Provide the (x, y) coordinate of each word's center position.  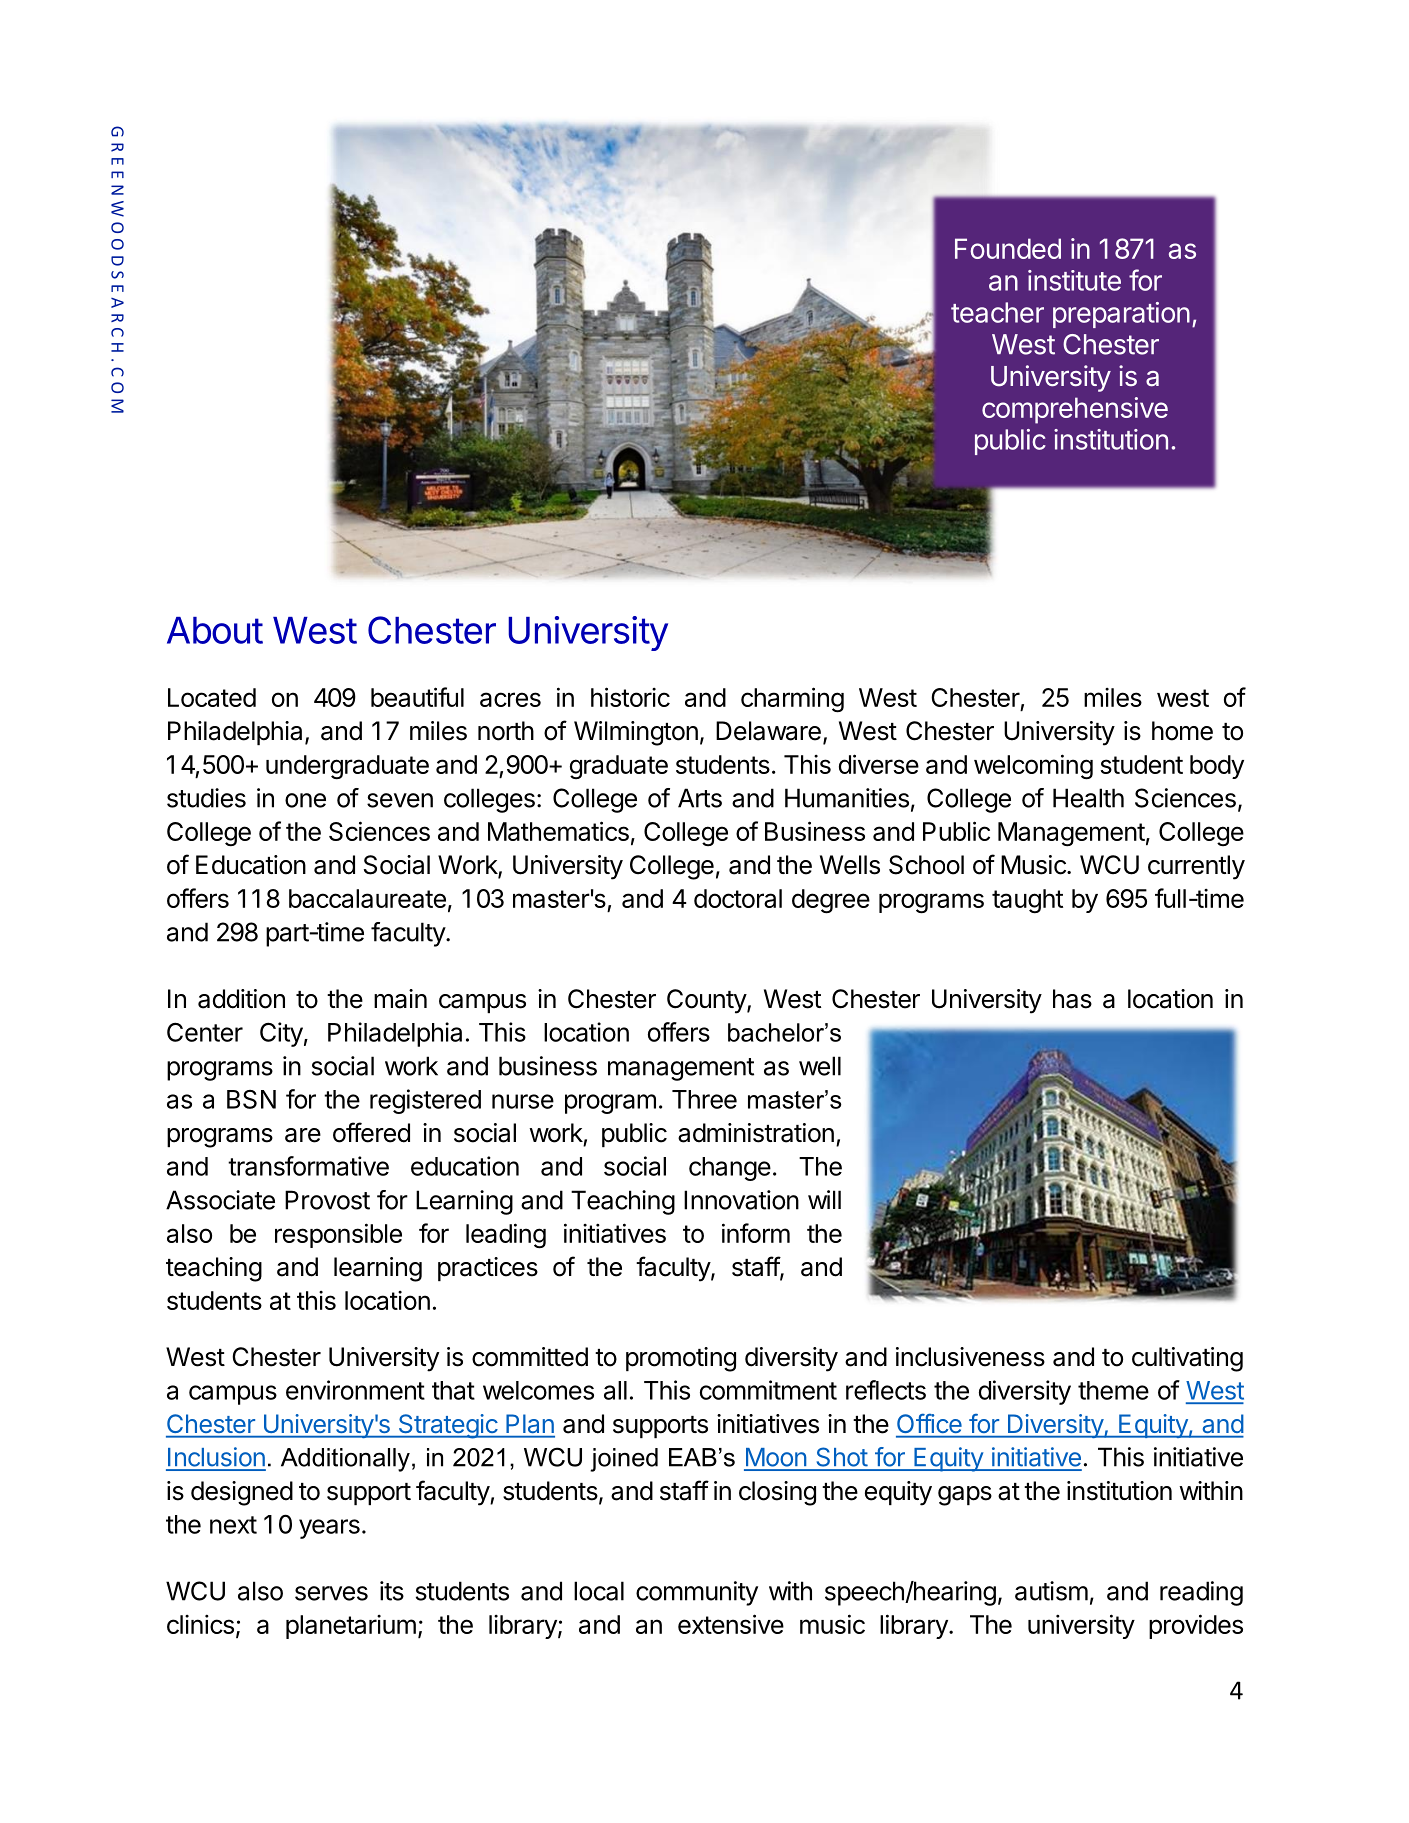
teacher (997, 312)
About (215, 630)
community (697, 1593)
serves (331, 1593)
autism (1051, 1591)
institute (1074, 280)
